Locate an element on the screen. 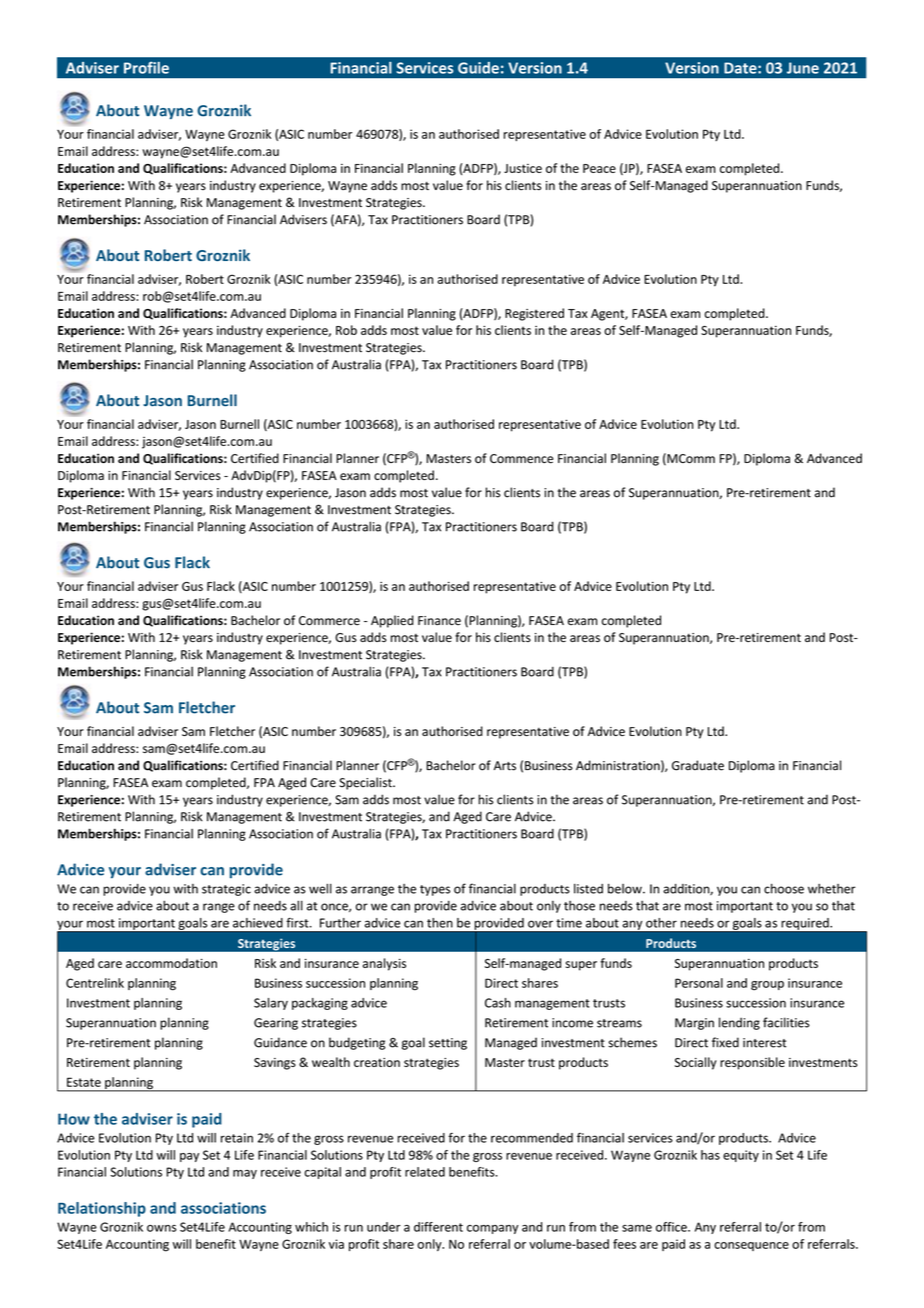  Registered is located at coordinates (534, 314).
